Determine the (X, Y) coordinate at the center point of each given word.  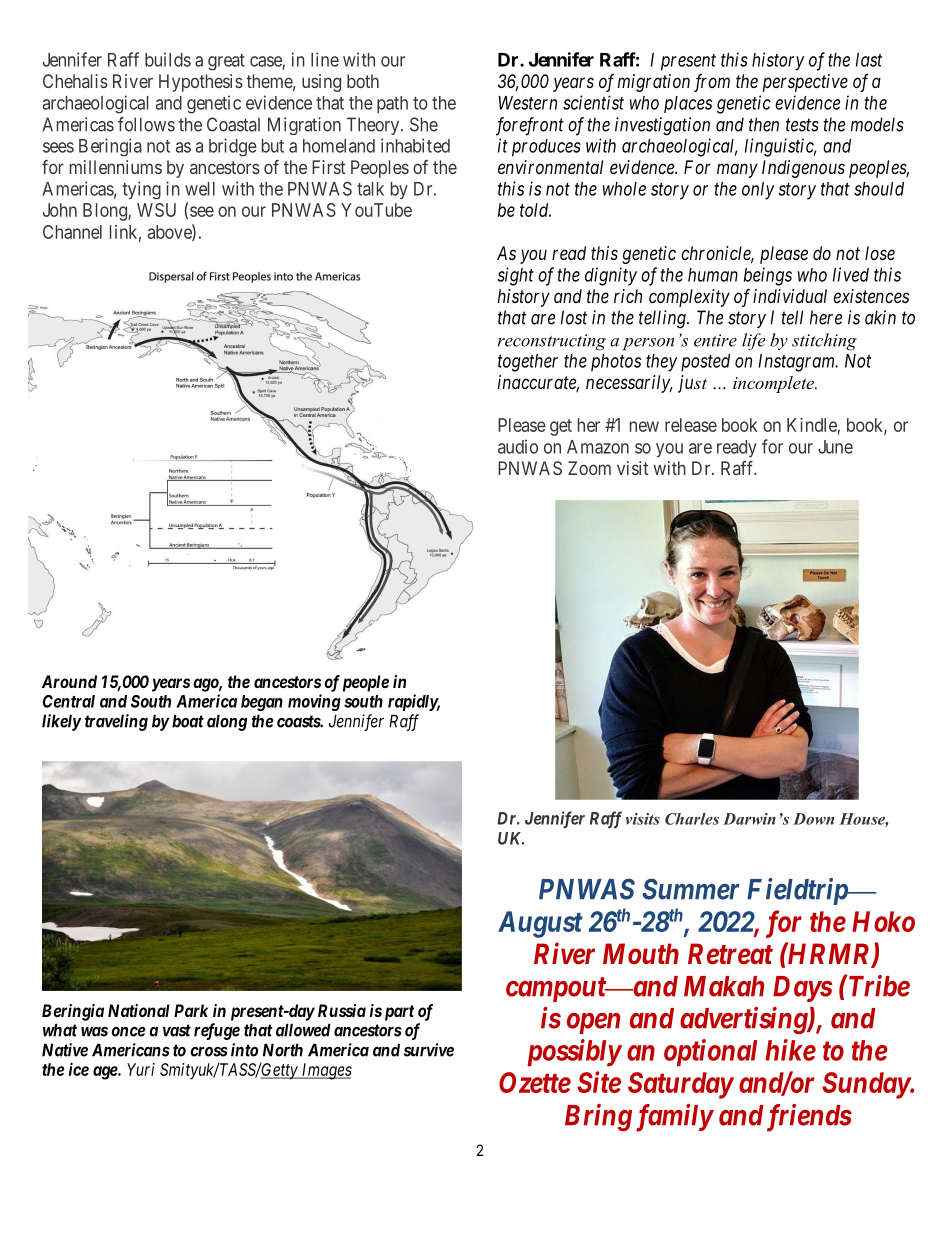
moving (314, 702)
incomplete (774, 384)
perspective (805, 83)
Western (528, 103)
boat (188, 721)
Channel (72, 232)
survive (429, 1050)
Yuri (141, 1069)
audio (518, 446)
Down (813, 819)
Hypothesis (201, 83)
